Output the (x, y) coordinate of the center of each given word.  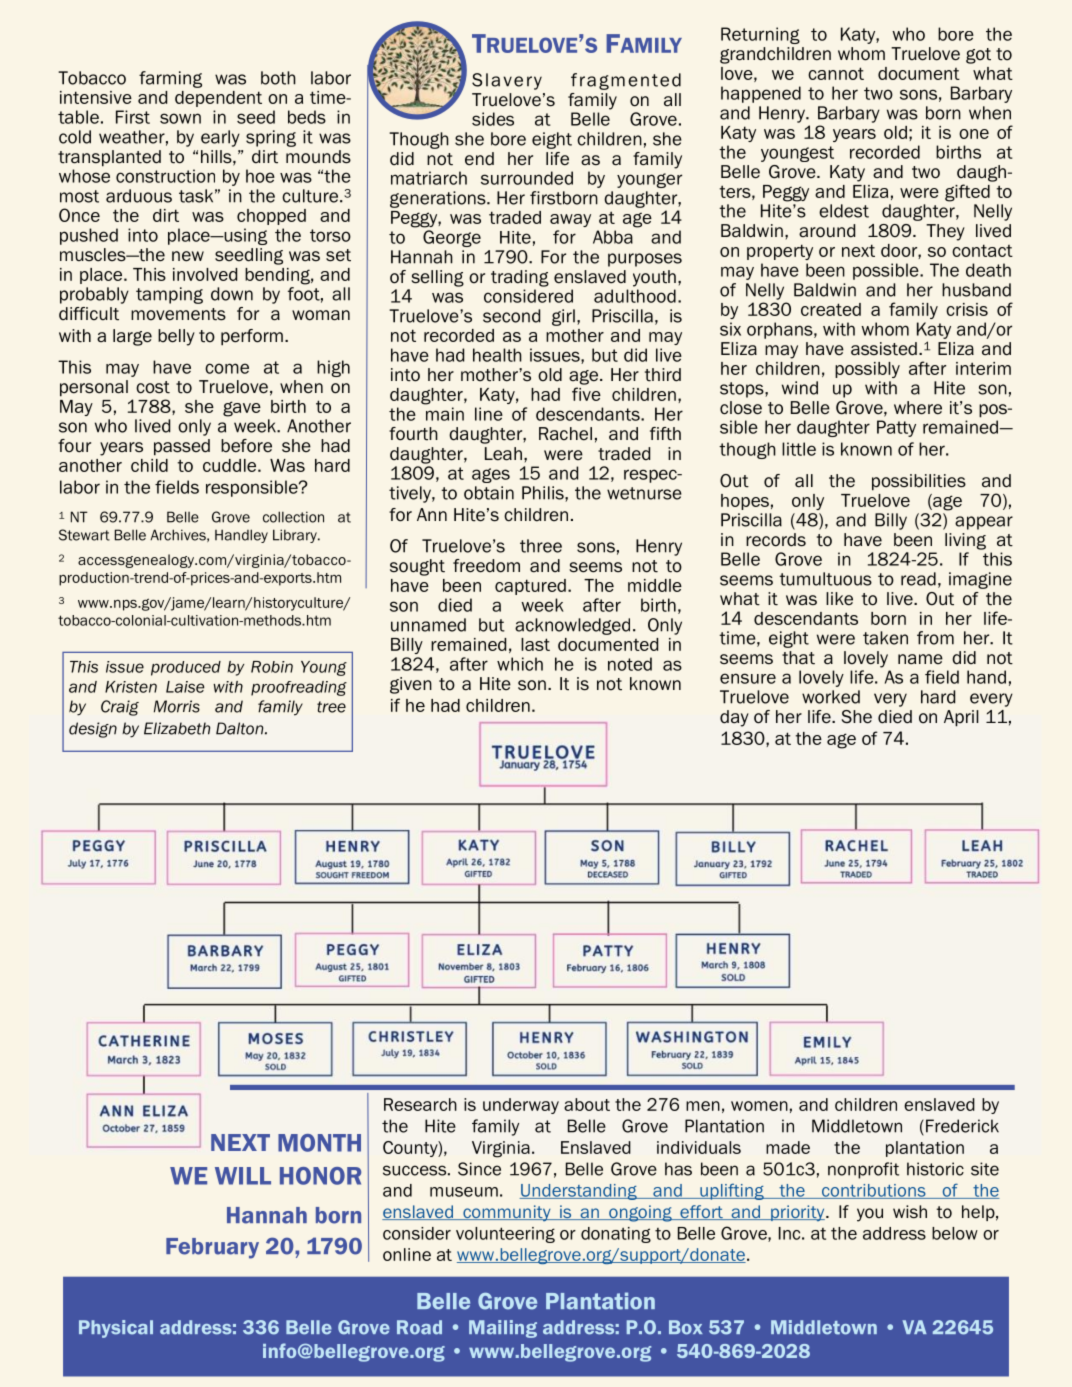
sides (493, 119)
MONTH (319, 1143)
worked (831, 697)
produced (186, 668)
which (520, 664)
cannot (836, 73)
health (497, 355)
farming (170, 79)
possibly (867, 370)
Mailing (503, 1329)
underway (521, 1106)
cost (153, 387)
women (759, 1106)
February (212, 1248)
